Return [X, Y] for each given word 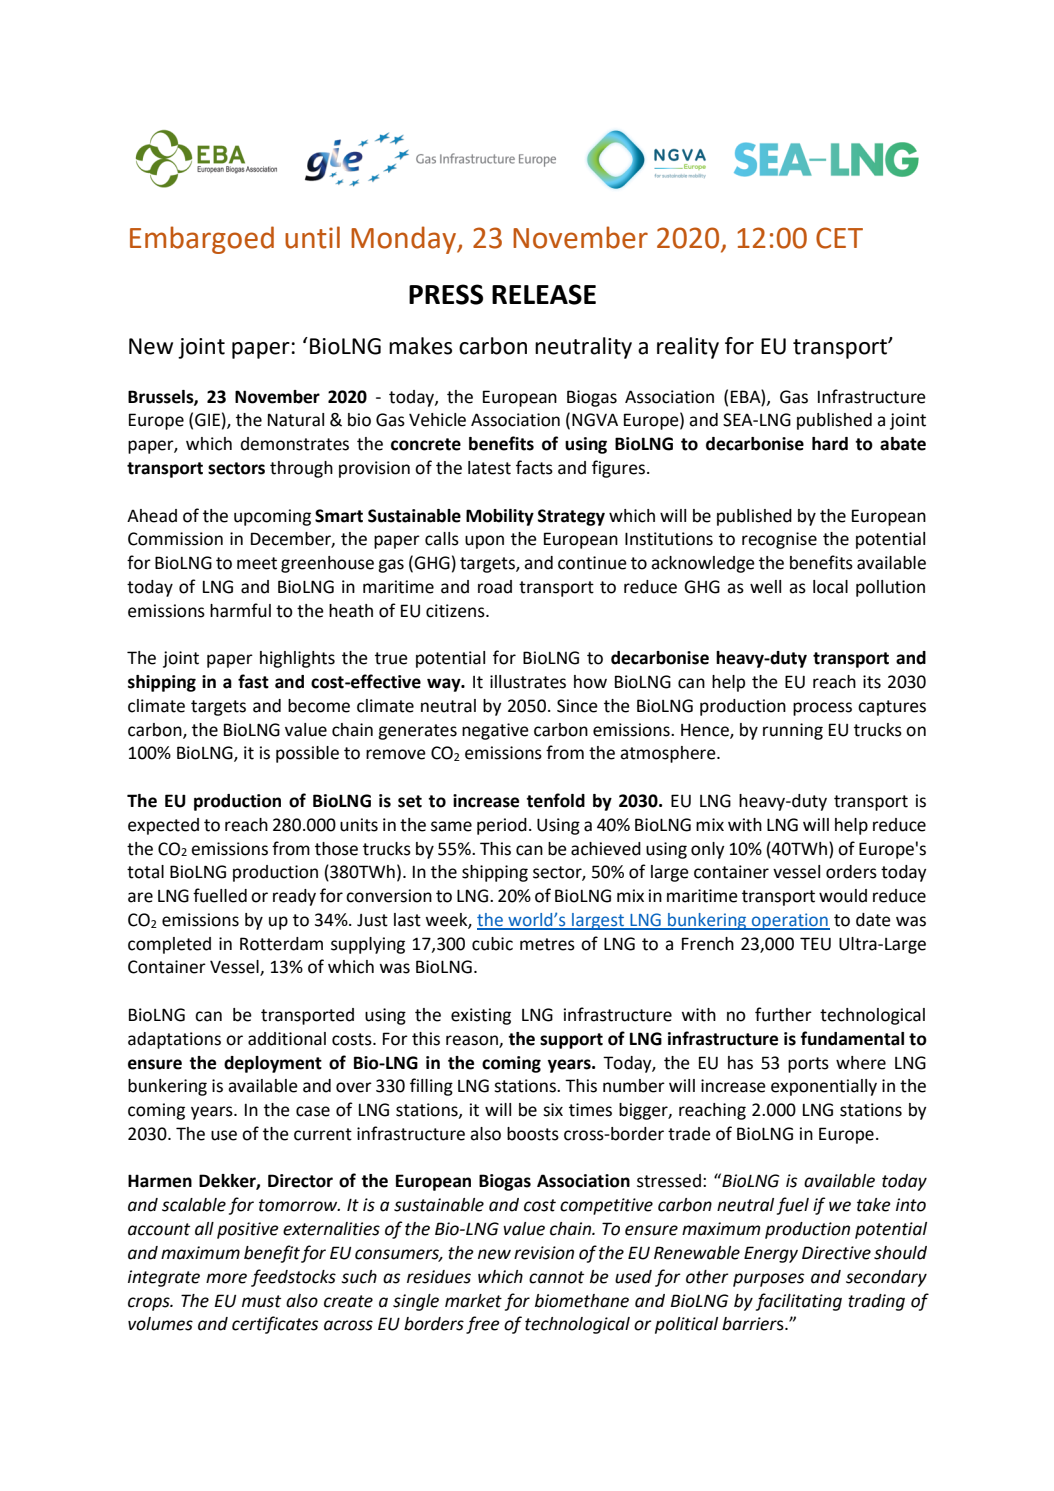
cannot [556, 1277]
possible [307, 754]
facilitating [799, 1302]
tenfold [555, 800]
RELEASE [544, 294]
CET [839, 238]
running [793, 731]
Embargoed [202, 240]
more [226, 1278]
